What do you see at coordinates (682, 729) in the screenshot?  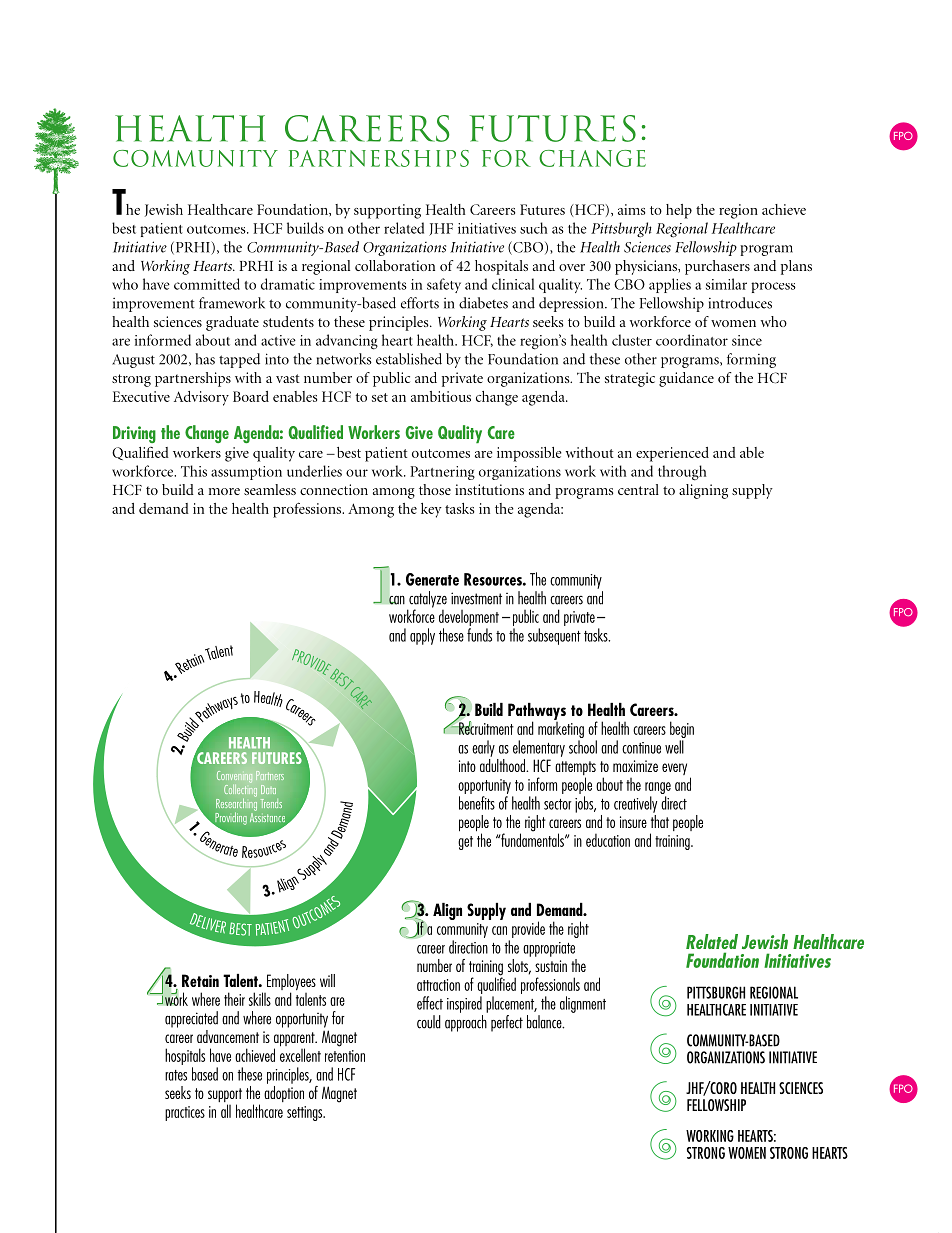 I see `begin` at bounding box center [682, 729].
